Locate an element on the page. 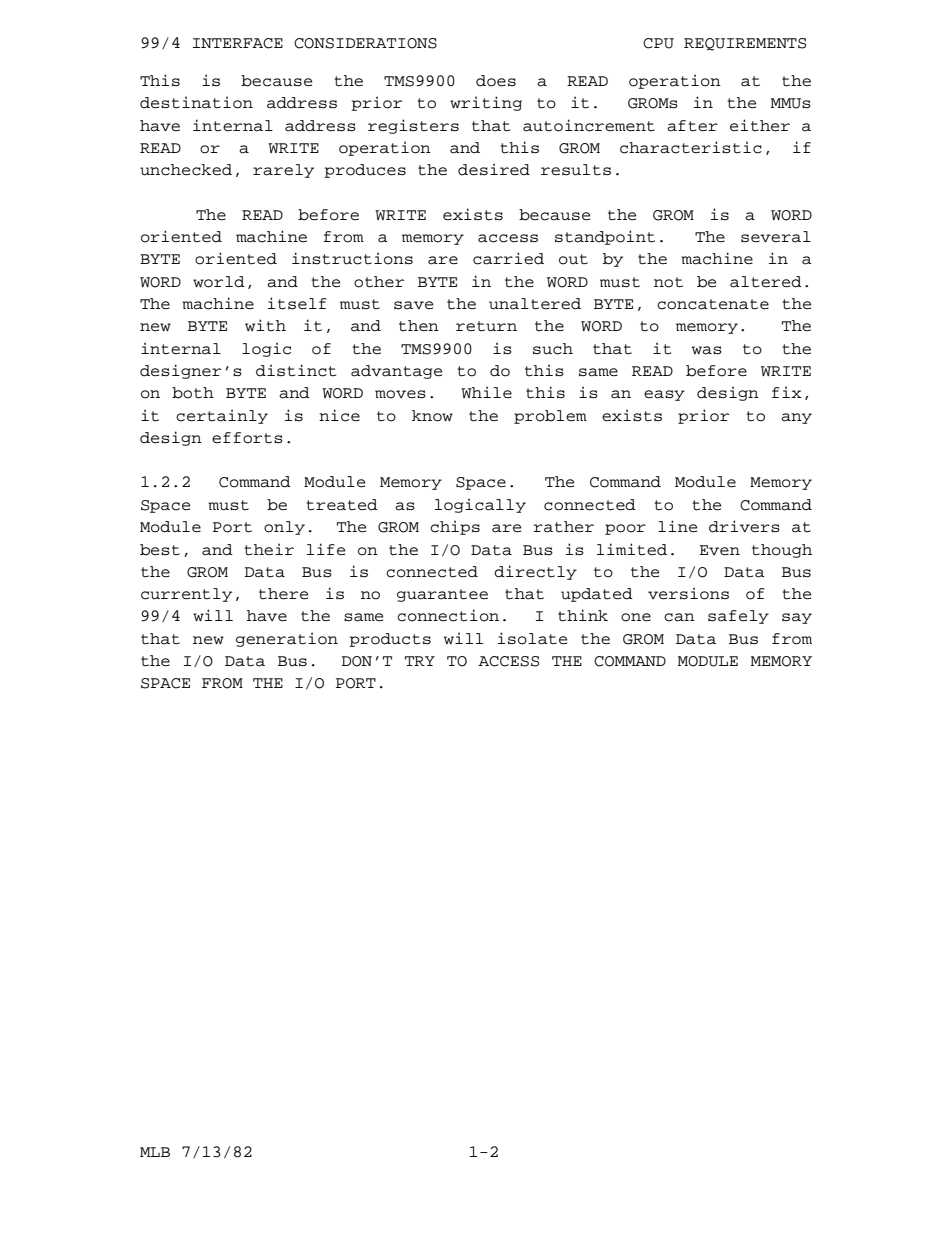 The height and width of the image is (1233, 952). currently is located at coordinates (186, 595).
